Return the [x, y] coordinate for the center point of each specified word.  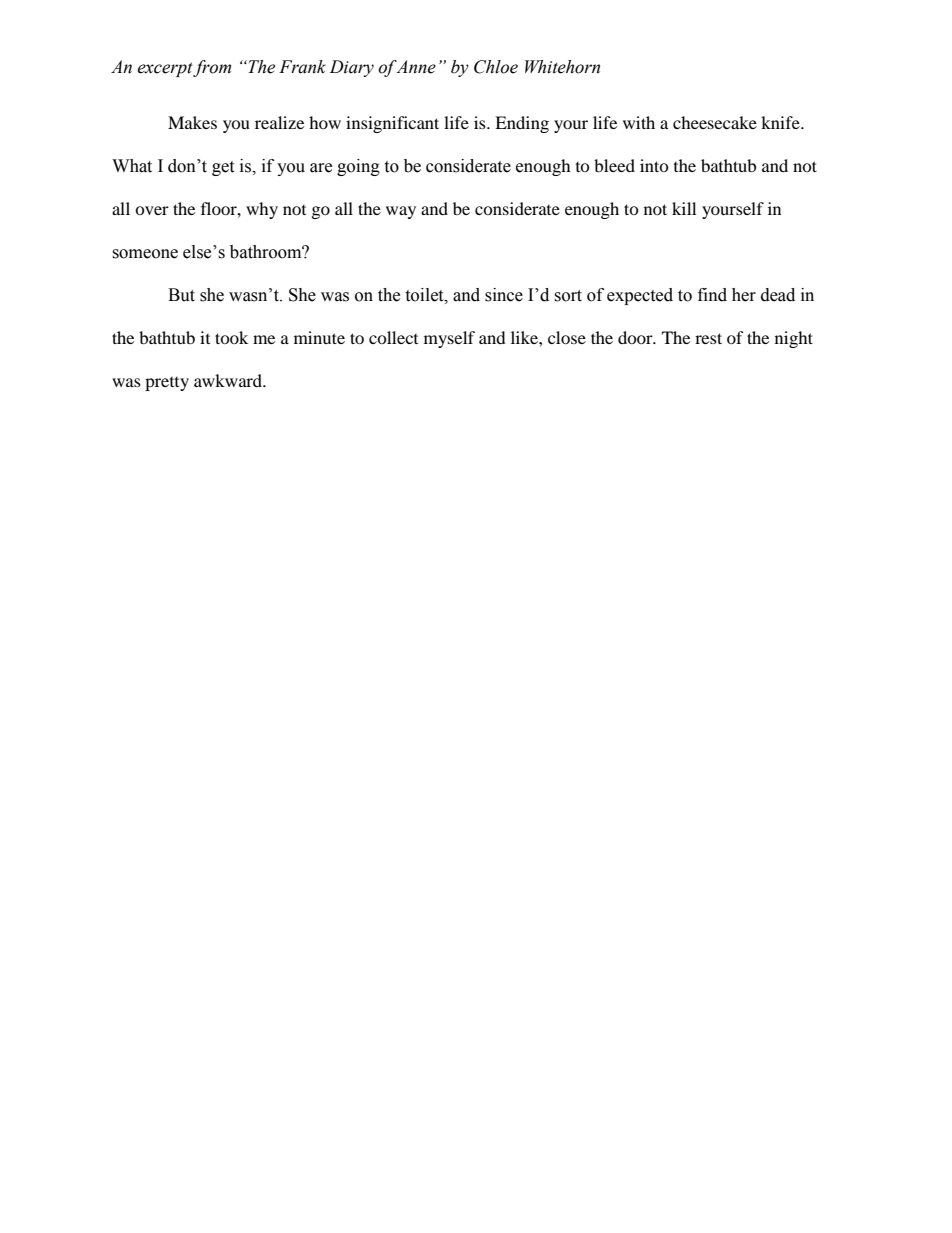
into [654, 165]
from [212, 68]
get [223, 168]
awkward [229, 380]
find [712, 295]
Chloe [496, 67]
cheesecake [715, 122]
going [358, 167]
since [504, 295]
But [181, 295]
